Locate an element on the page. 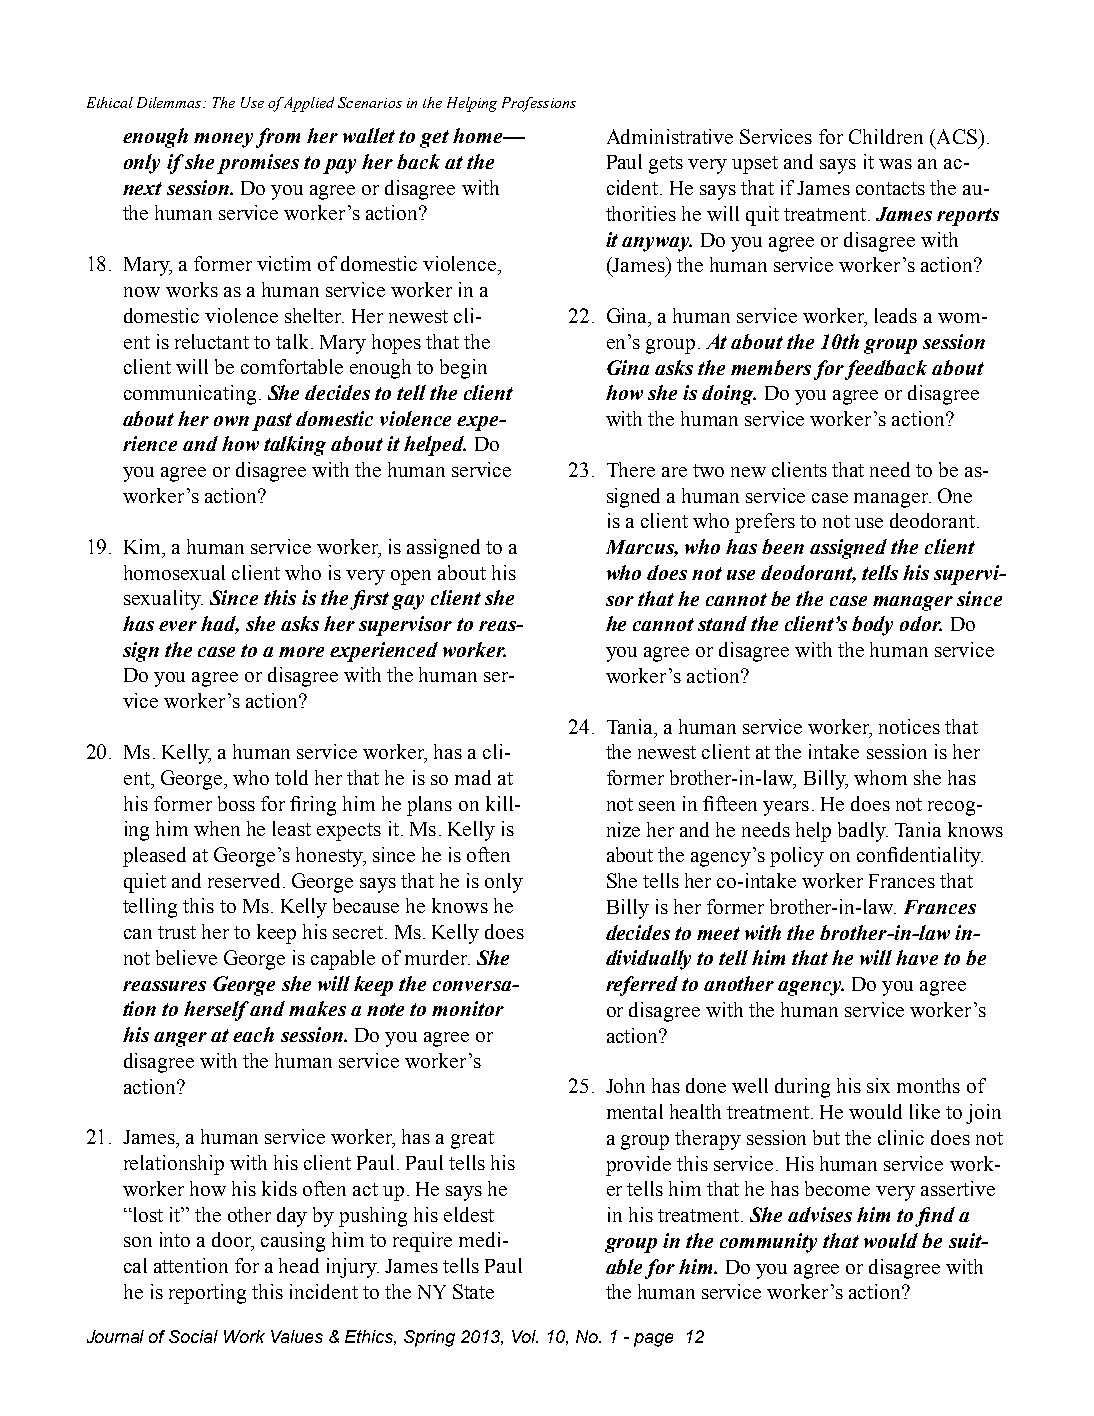 The image size is (1094, 1416). There is located at coordinates (631, 469).
